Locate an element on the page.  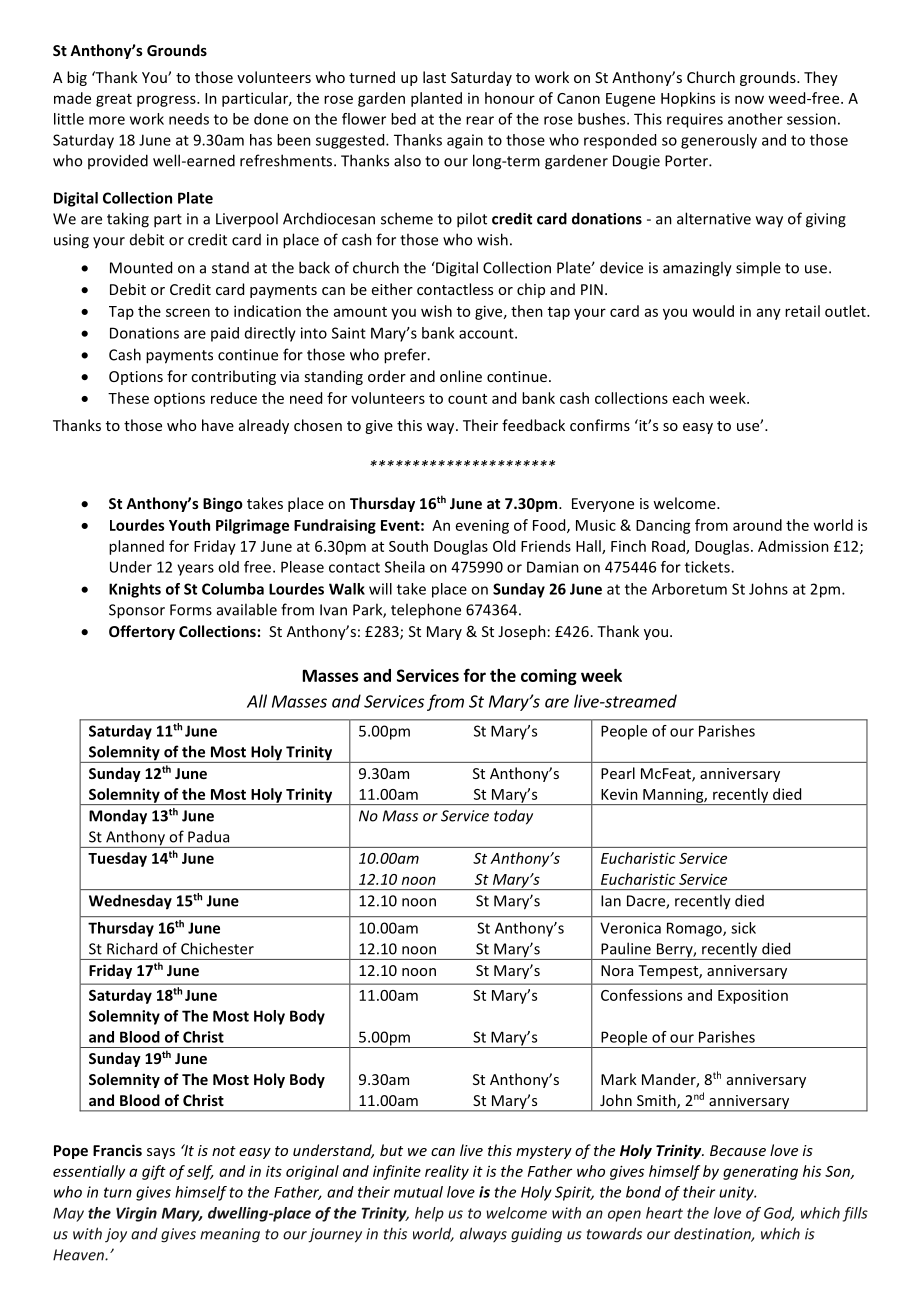
each is located at coordinates (688, 398).
